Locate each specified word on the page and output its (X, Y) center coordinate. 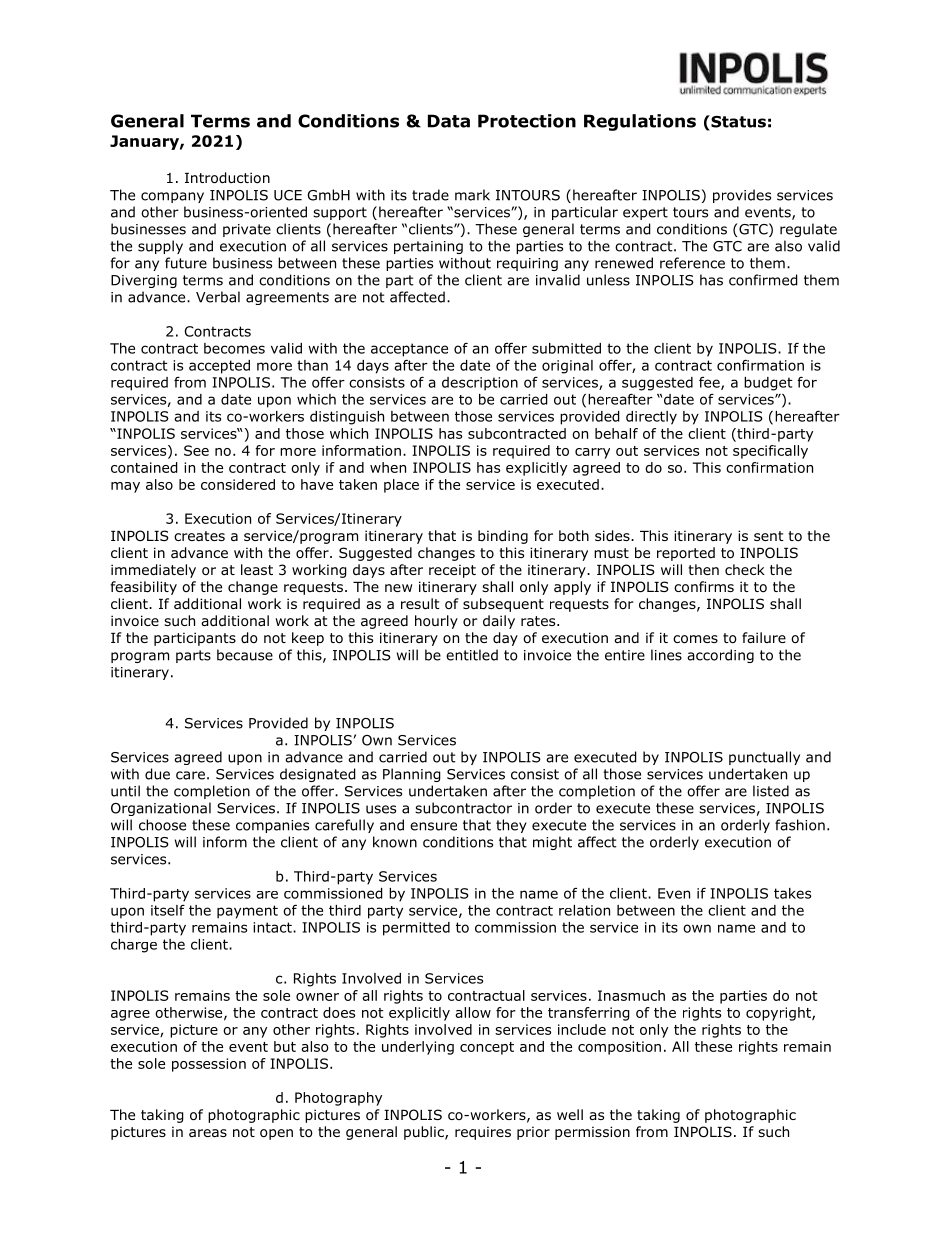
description (480, 384)
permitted (416, 929)
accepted (219, 367)
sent (769, 536)
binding (503, 537)
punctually (764, 758)
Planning (412, 775)
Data (449, 121)
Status (737, 121)
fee (710, 383)
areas (208, 1133)
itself (168, 910)
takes (792, 893)
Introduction (227, 178)
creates (199, 536)
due (157, 774)
